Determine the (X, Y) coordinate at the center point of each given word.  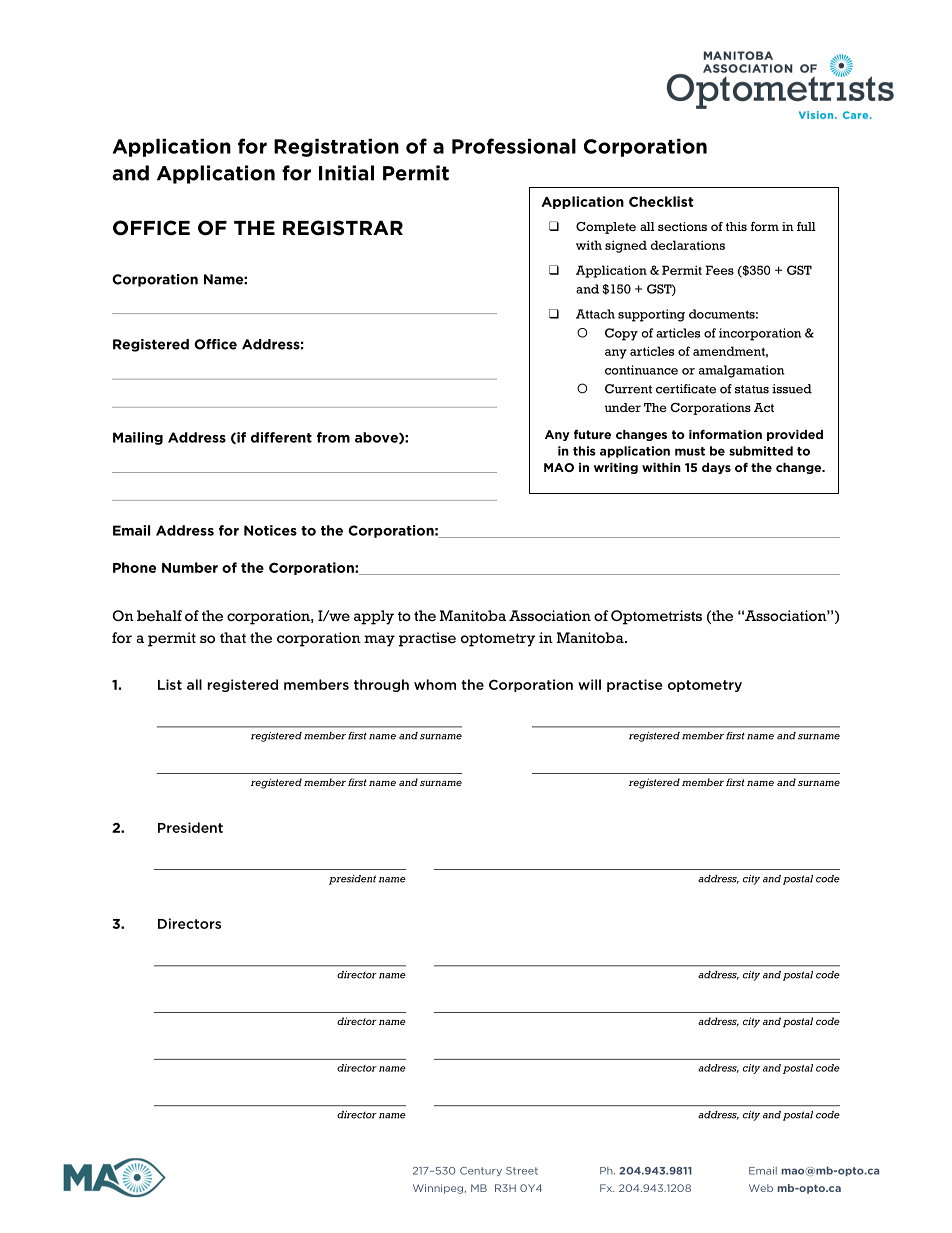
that (233, 637)
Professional (514, 146)
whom (435, 684)
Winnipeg (438, 1189)
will (589, 684)
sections (682, 226)
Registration (336, 147)
